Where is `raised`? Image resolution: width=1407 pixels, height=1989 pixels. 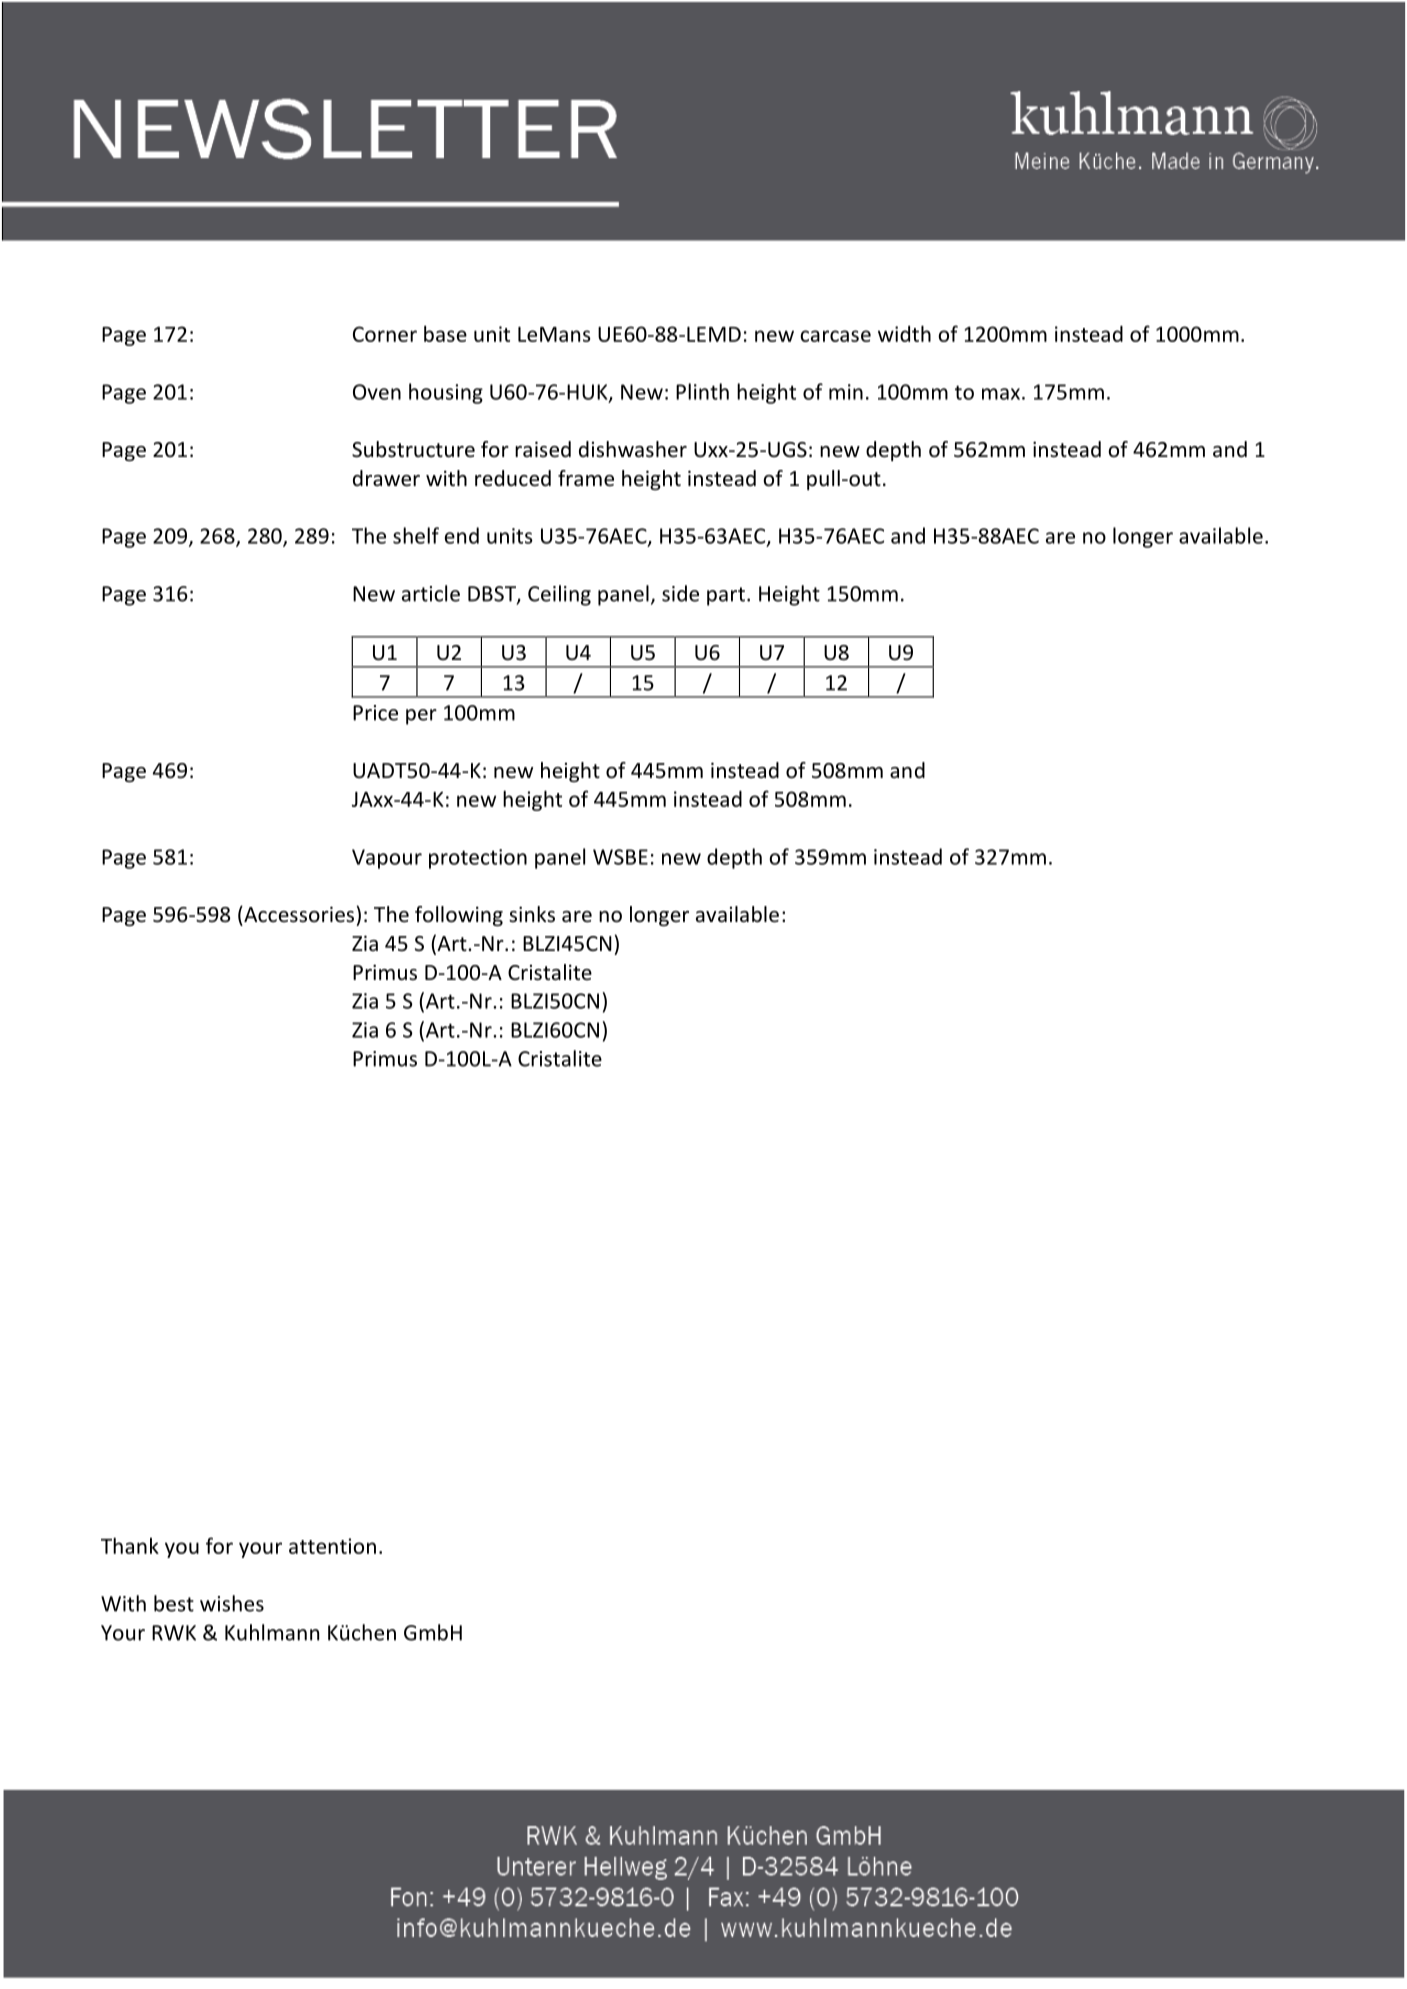 raised is located at coordinates (543, 449).
